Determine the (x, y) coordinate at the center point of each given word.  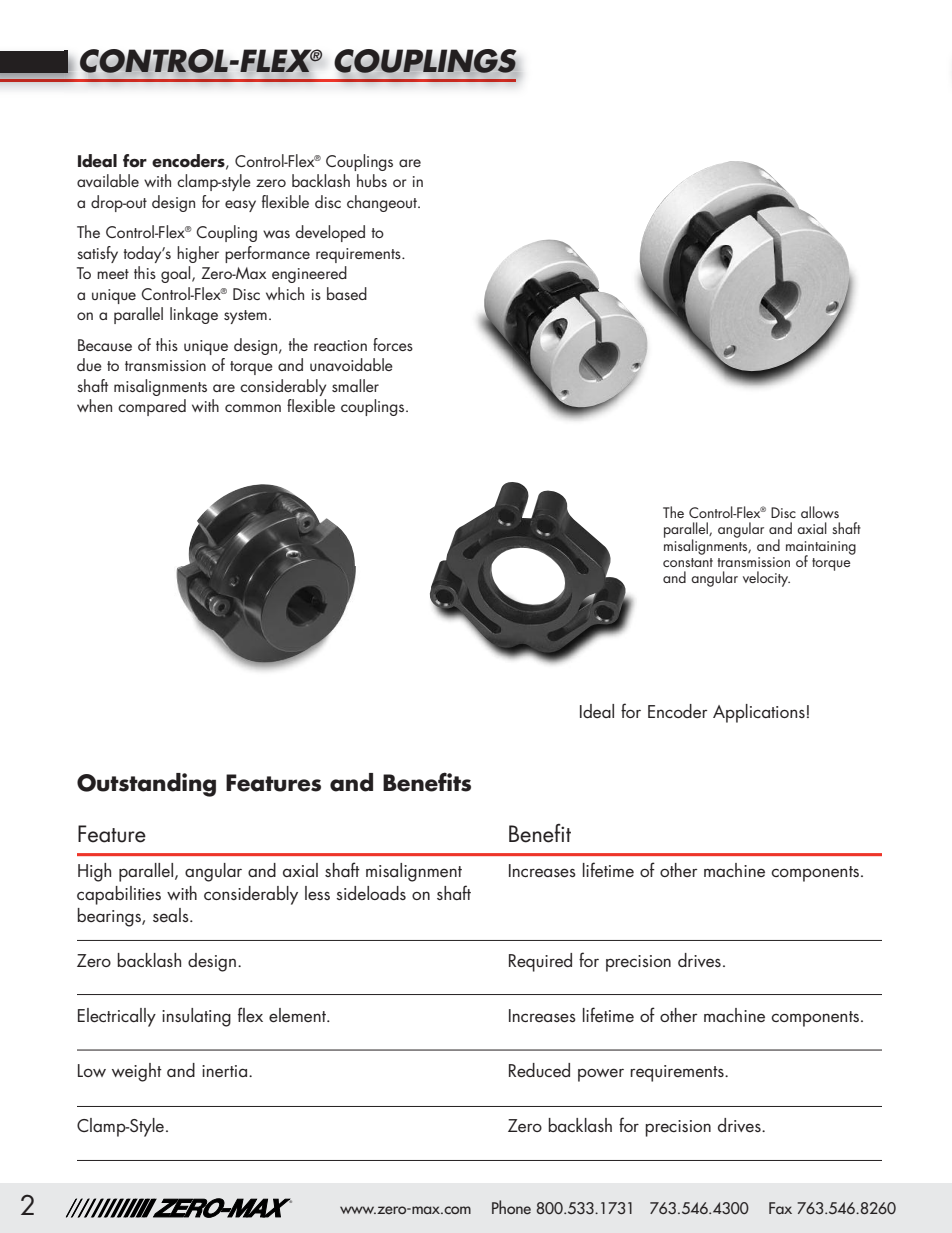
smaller (355, 385)
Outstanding (146, 785)
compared (152, 407)
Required (540, 962)
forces (393, 344)
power (601, 1075)
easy (240, 206)
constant (688, 562)
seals (172, 915)
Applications (759, 713)
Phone (511, 1207)
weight (137, 1072)
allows (820, 512)
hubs (372, 180)
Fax (780, 1208)
